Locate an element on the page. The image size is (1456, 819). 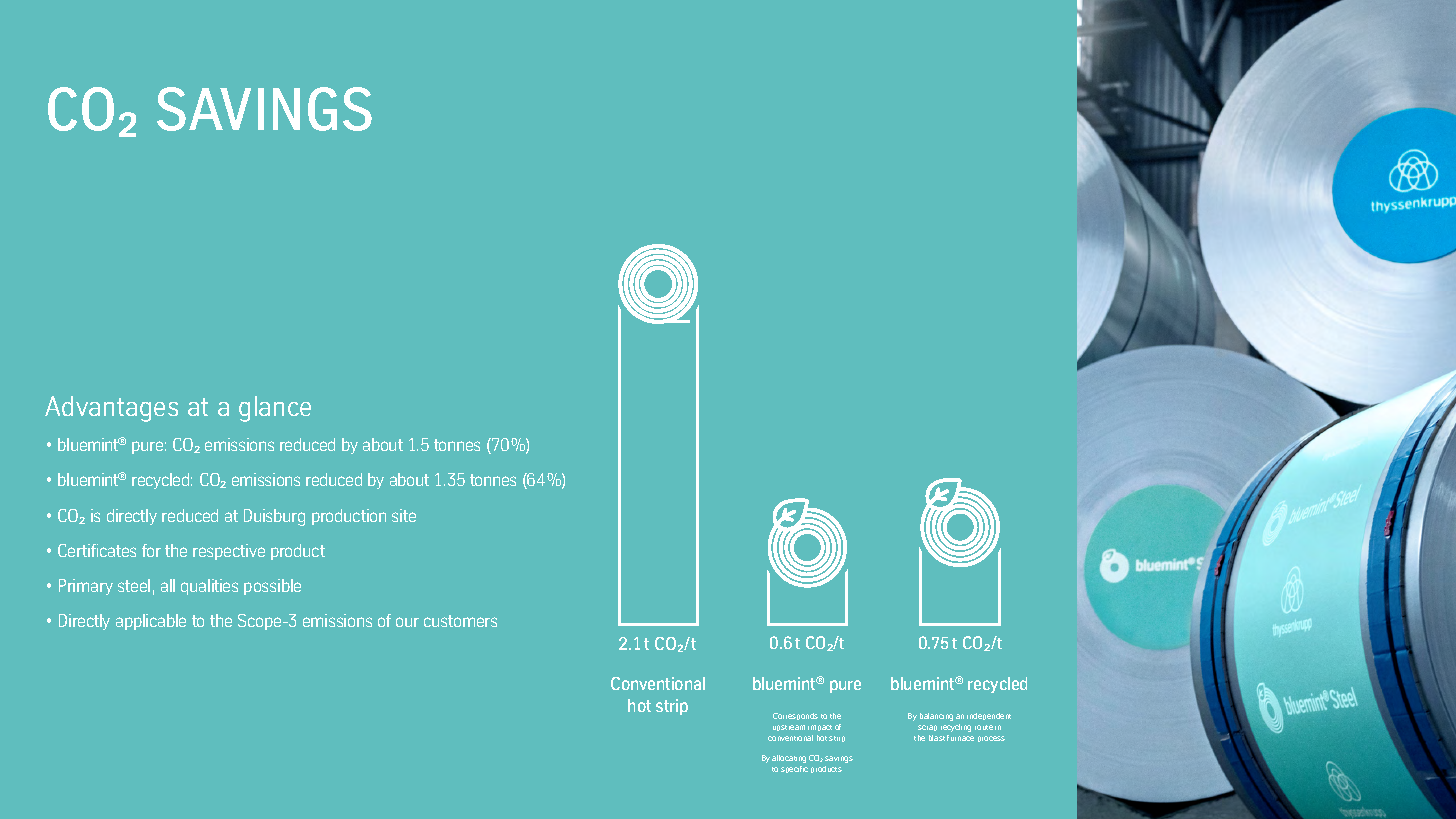
glance is located at coordinates (275, 409).
